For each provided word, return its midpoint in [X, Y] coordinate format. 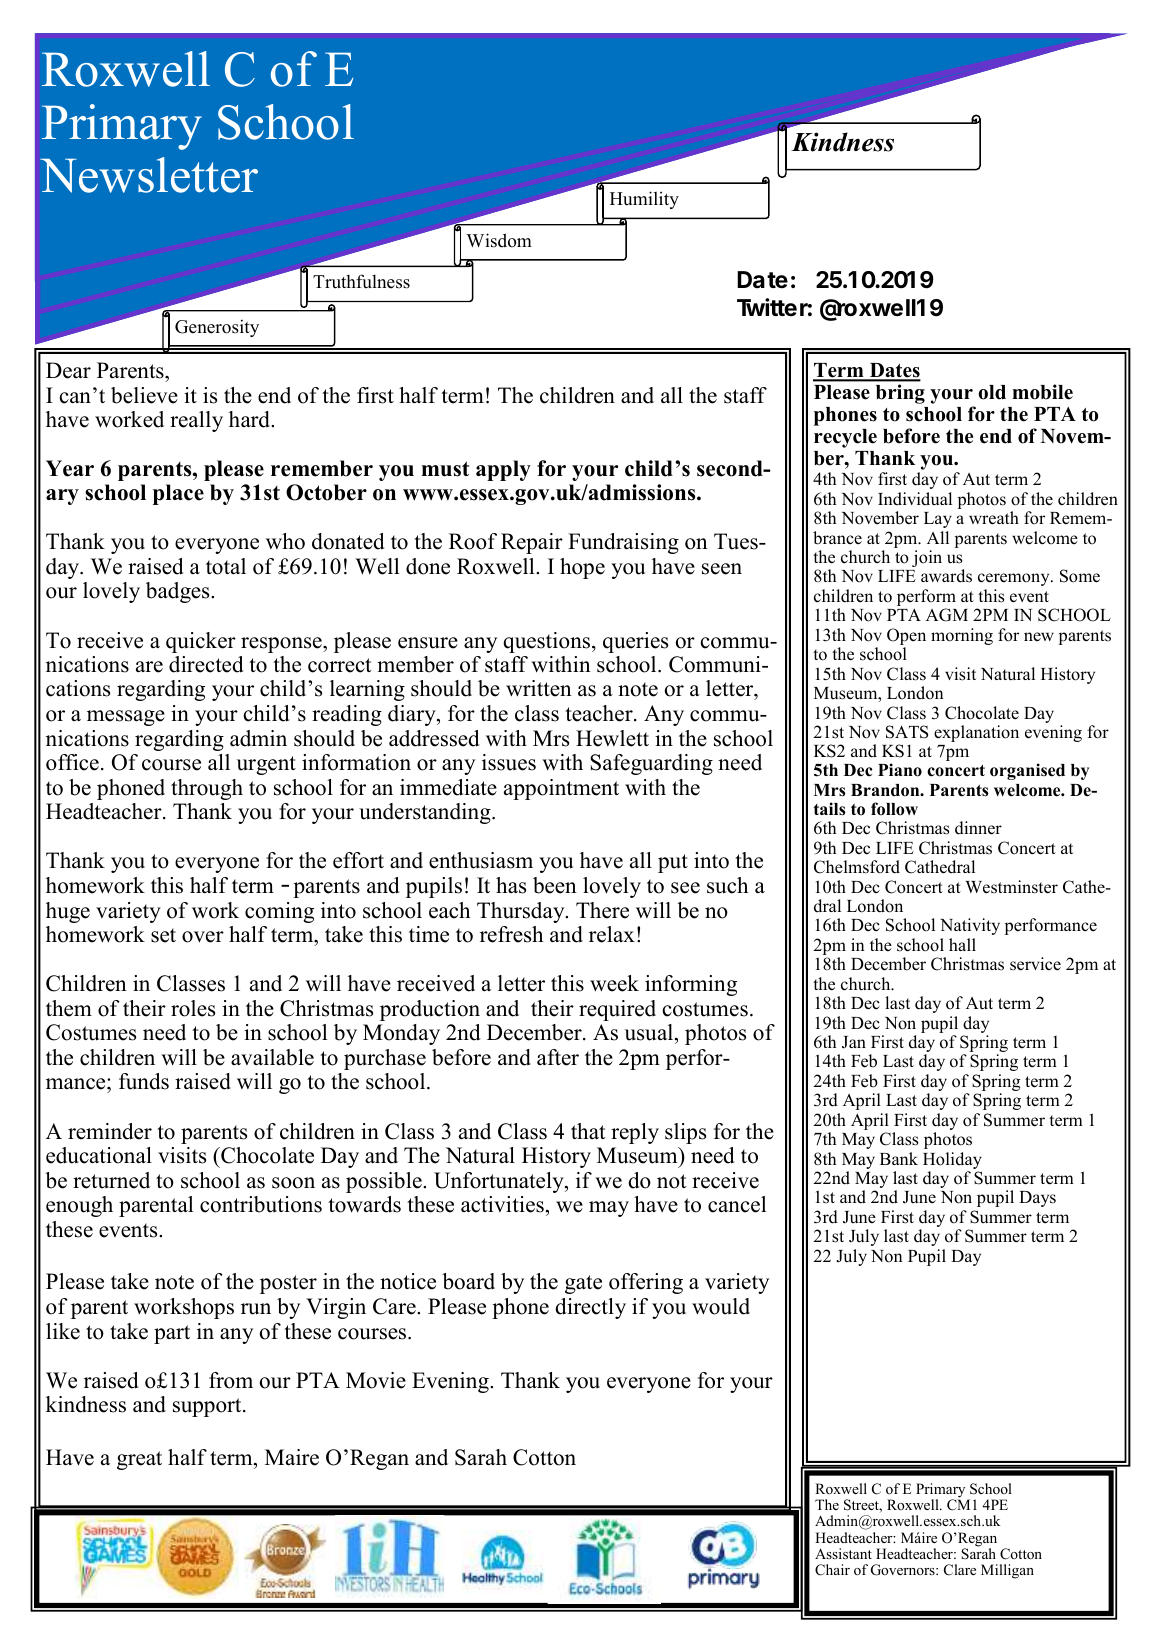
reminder [110, 1131]
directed [206, 664]
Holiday [952, 1162]
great [139, 1460]
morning [962, 636]
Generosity [217, 328]
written [539, 688]
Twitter [772, 307]
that [588, 1131]
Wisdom [499, 240]
